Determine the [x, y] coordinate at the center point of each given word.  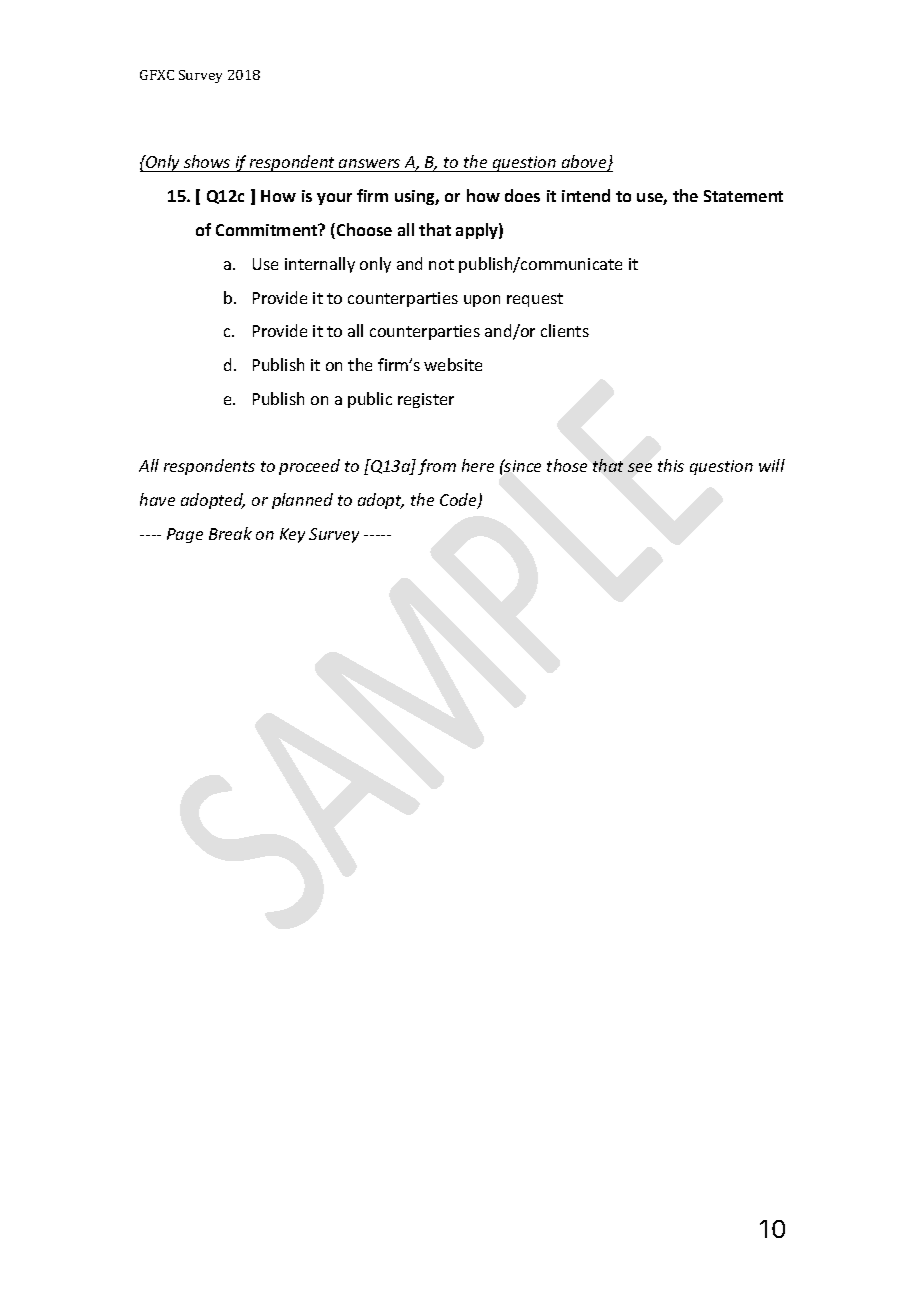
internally [320, 265]
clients [565, 330]
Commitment [268, 230]
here [478, 465]
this [671, 465]
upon [482, 301]
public [370, 400]
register [426, 400]
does [522, 195]
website [453, 364]
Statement [743, 196]
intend [586, 195]
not [441, 264]
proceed [309, 467]
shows [207, 163]
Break [230, 533]
